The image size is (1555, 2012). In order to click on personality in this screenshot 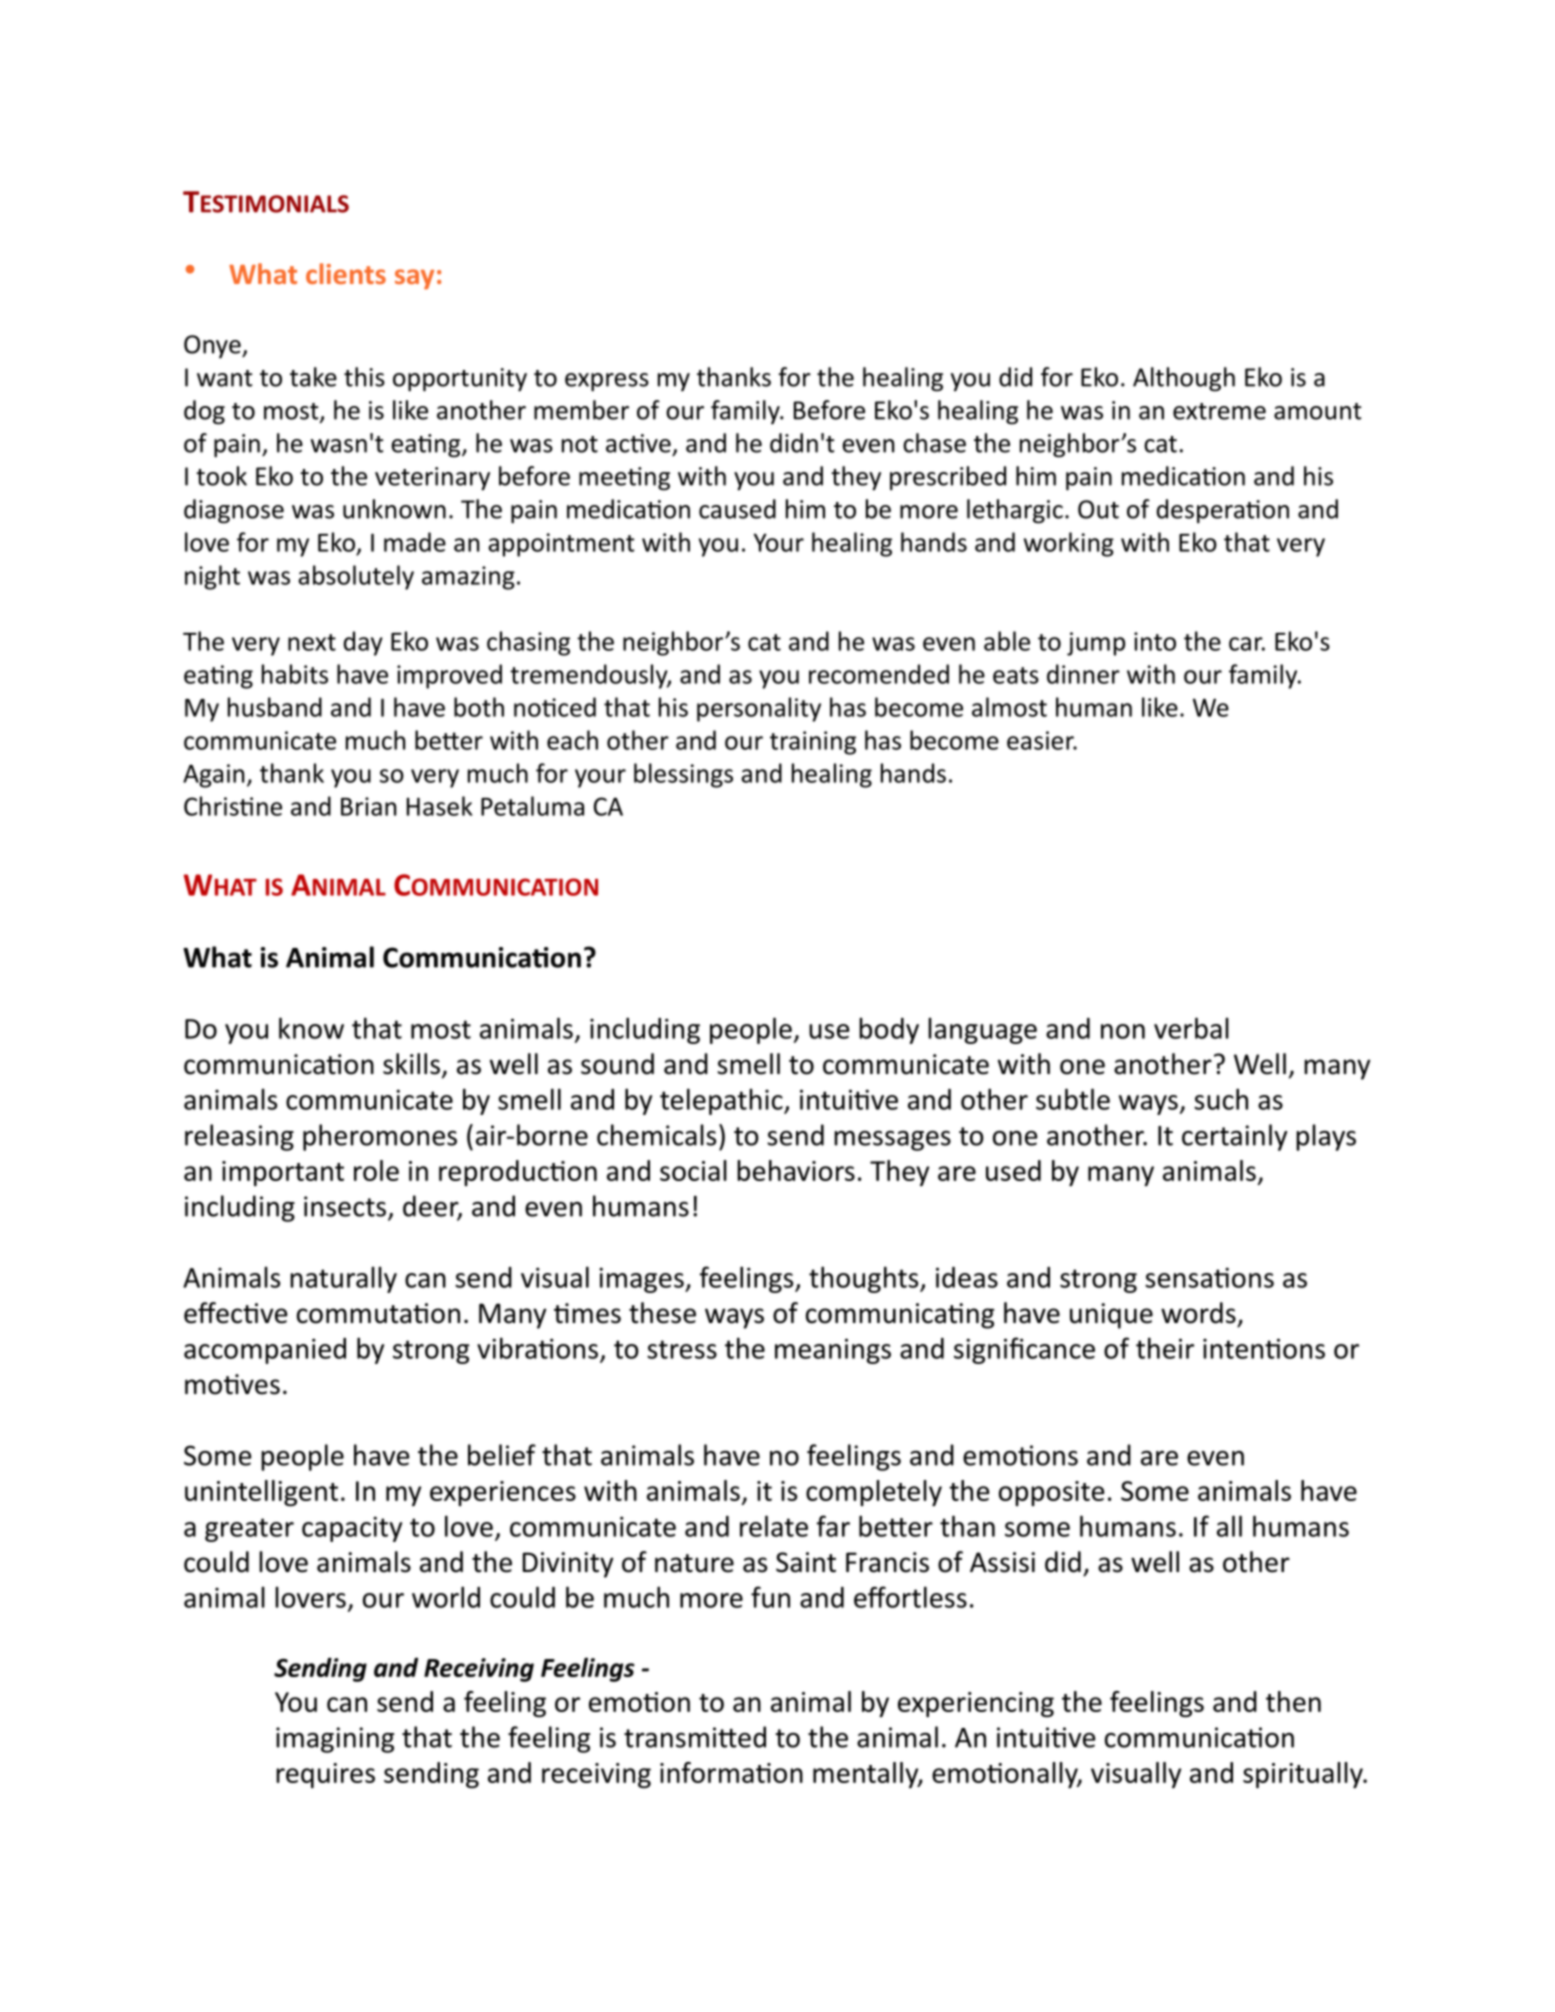, I will do `click(759, 709)`.
